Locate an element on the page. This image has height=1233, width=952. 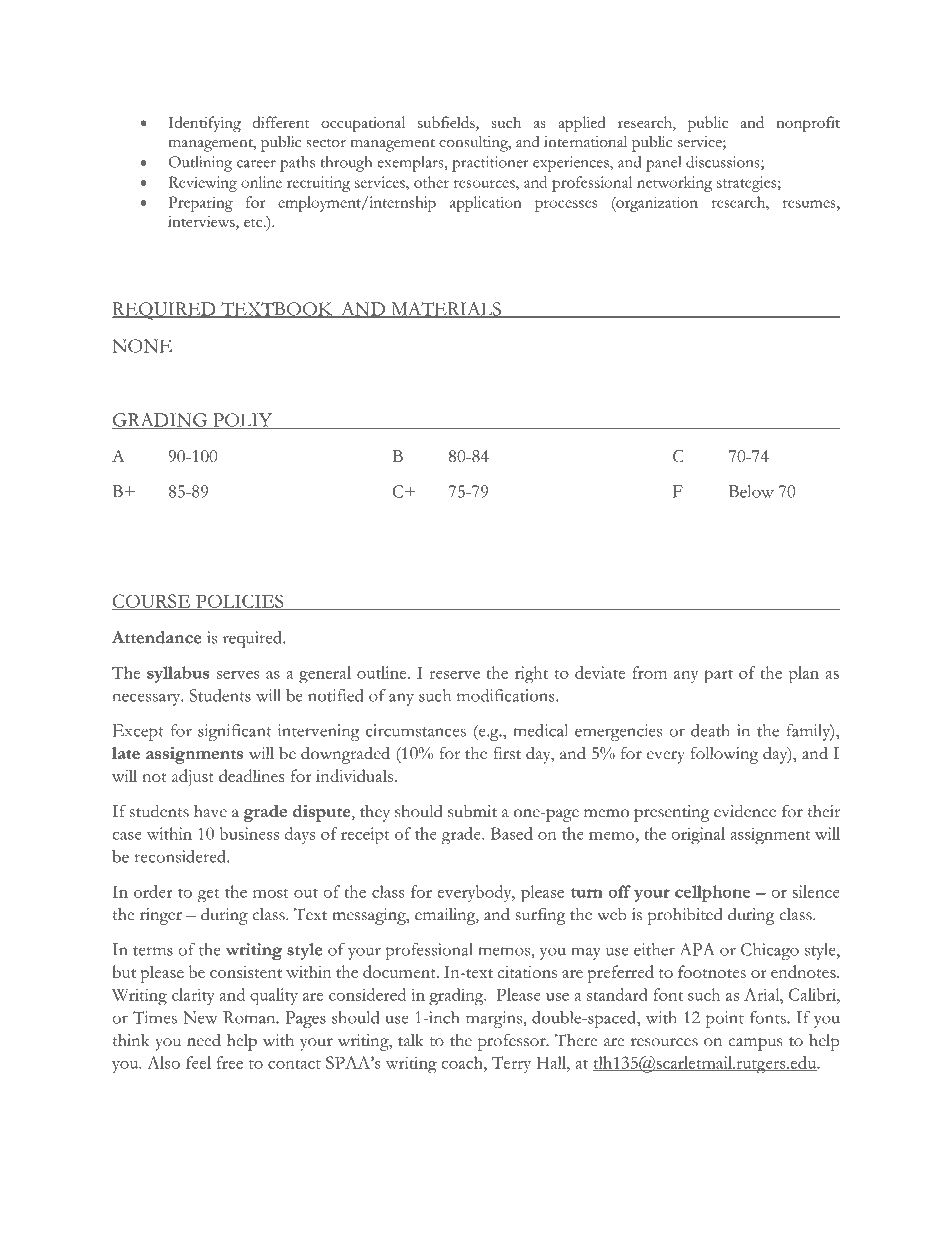
reserve is located at coordinates (454, 675).
